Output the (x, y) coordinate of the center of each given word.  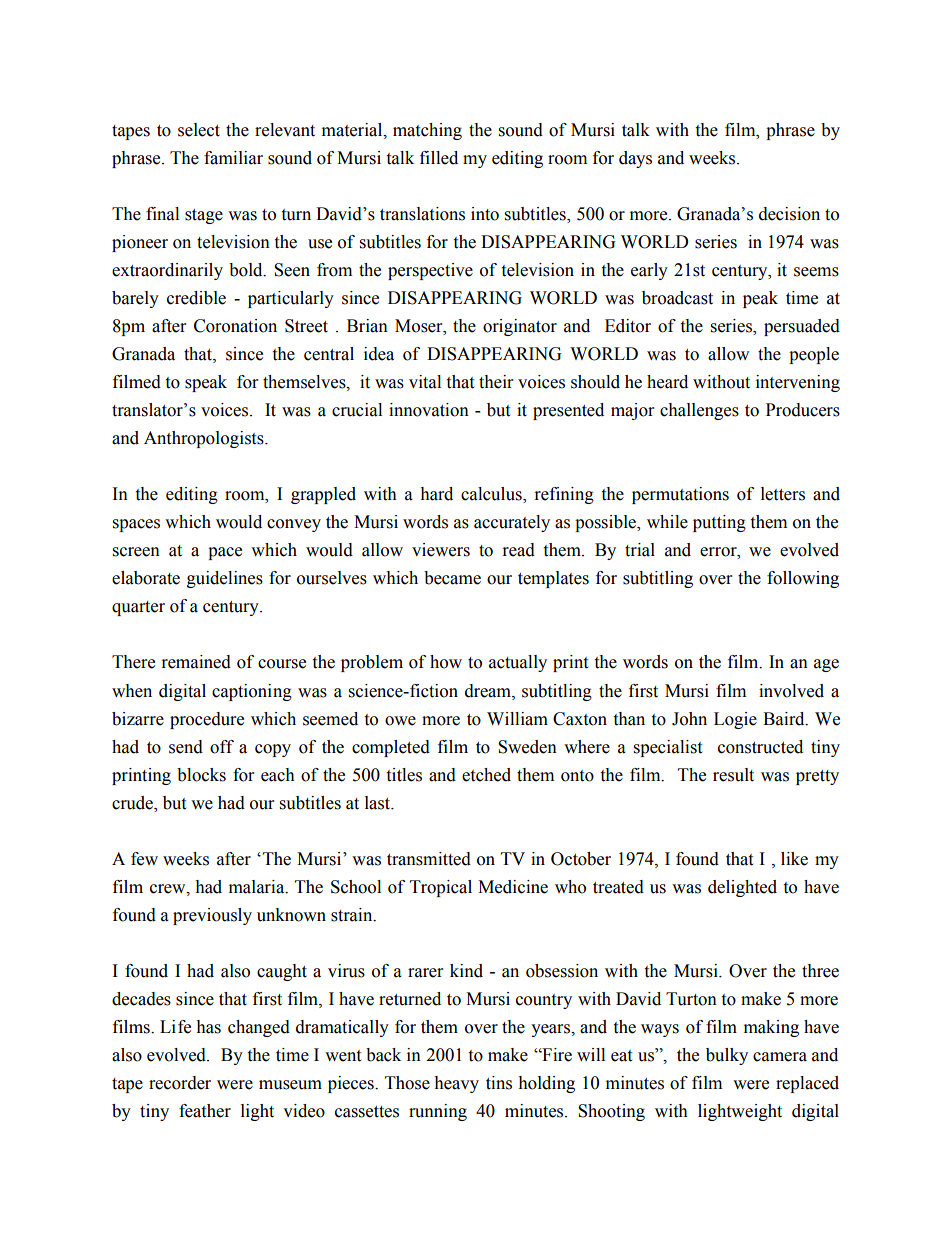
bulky (727, 1056)
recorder (180, 1083)
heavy (456, 1084)
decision (789, 214)
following (803, 579)
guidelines (225, 579)
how (446, 662)
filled (439, 158)
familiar (233, 158)
